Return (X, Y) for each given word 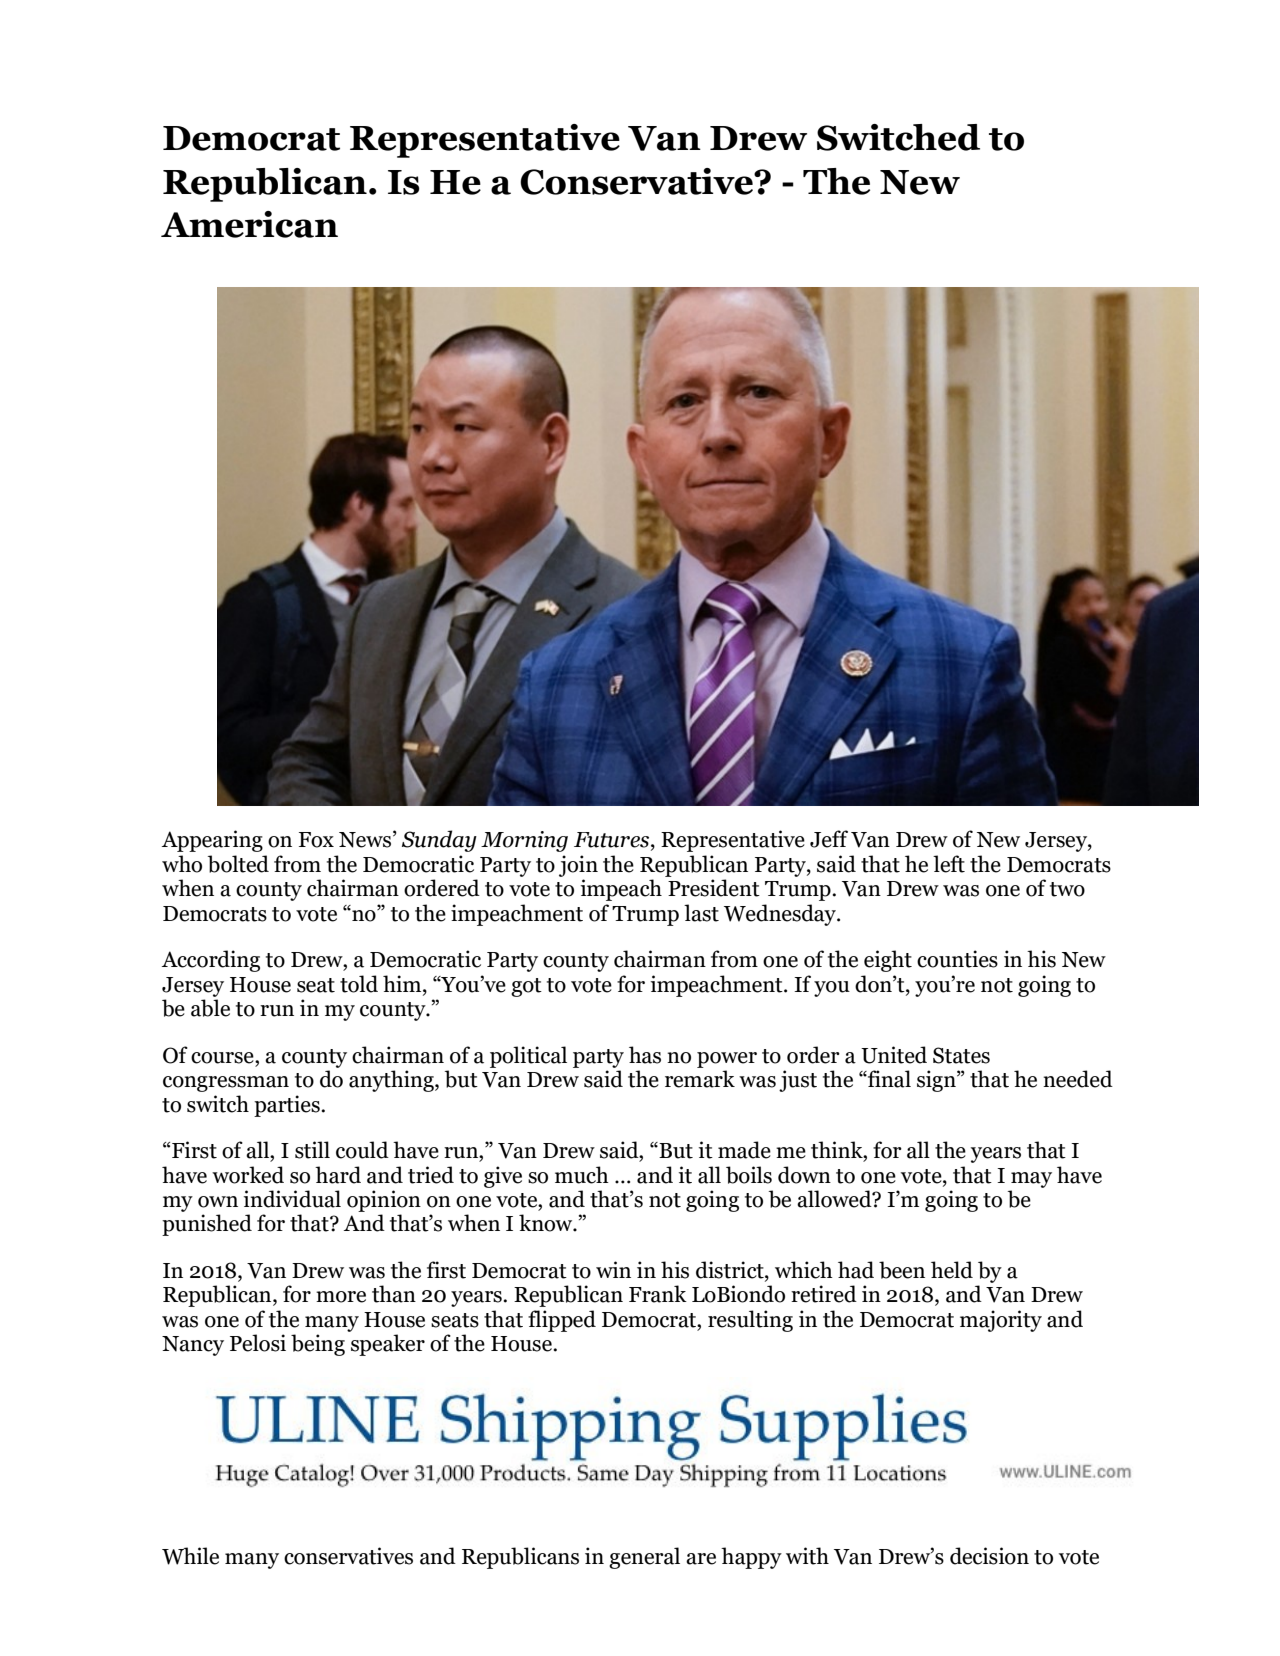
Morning (524, 841)
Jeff (829, 839)
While (190, 1556)
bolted (238, 864)
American (249, 224)
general (644, 1558)
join (578, 866)
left (949, 864)
